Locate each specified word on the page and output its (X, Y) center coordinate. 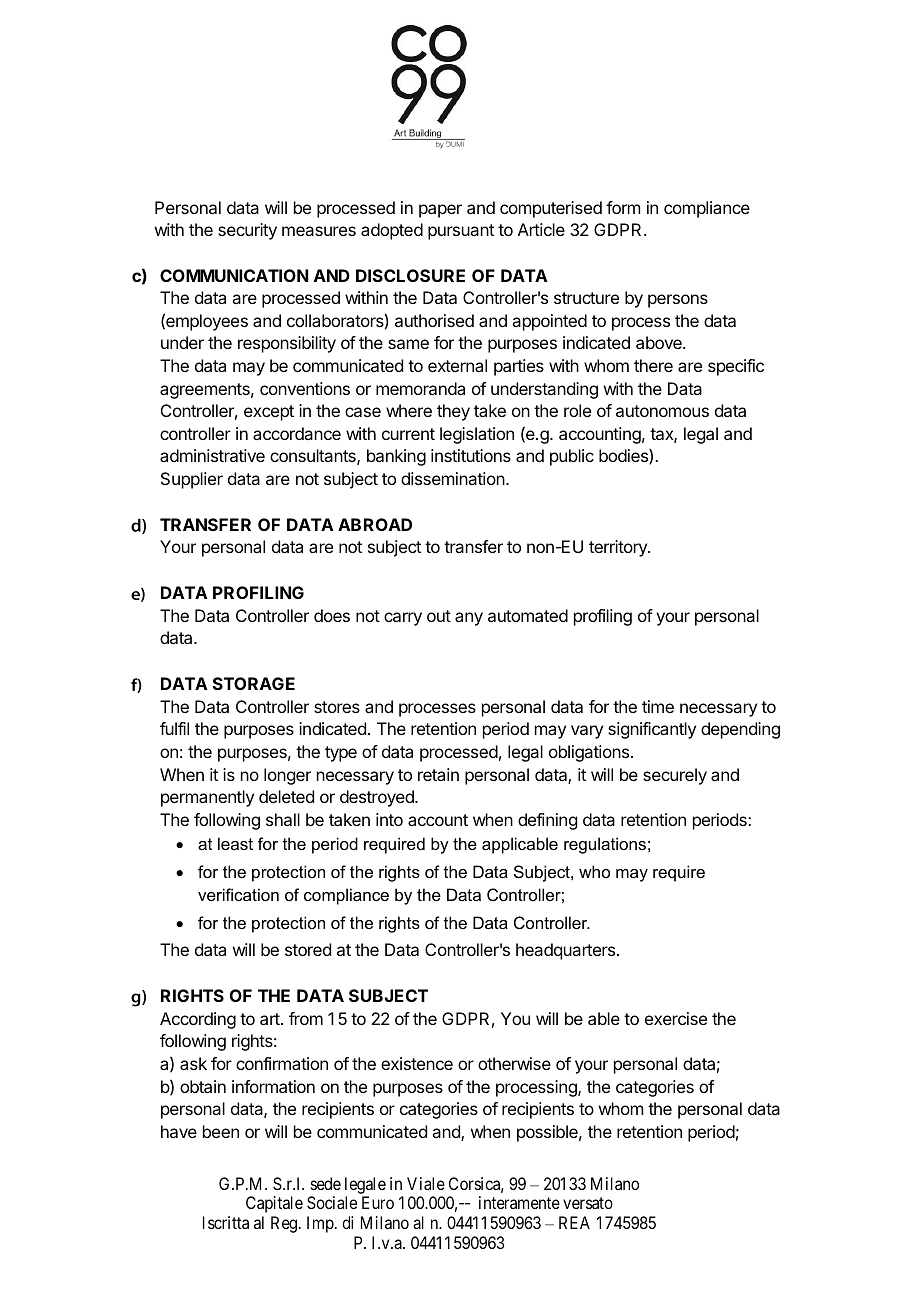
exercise (676, 1018)
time (658, 706)
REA (574, 1222)
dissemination (454, 478)
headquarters (567, 951)
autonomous (662, 411)
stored (308, 949)
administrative (212, 455)
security (247, 231)
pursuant (461, 232)
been (221, 1131)
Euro (378, 1202)
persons (678, 301)
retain (438, 774)
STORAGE (254, 683)
